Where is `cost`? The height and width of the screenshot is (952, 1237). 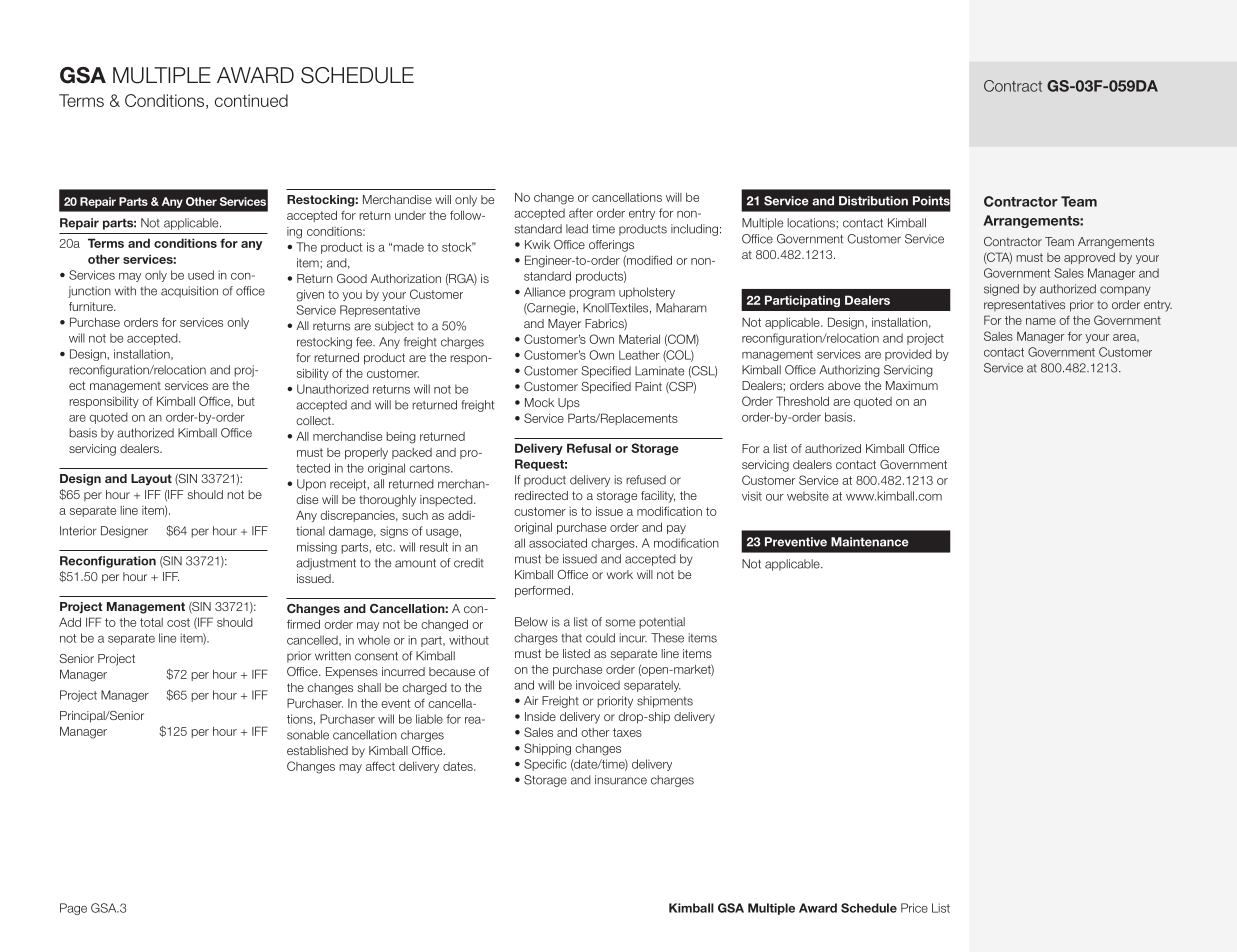 cost is located at coordinates (178, 622).
